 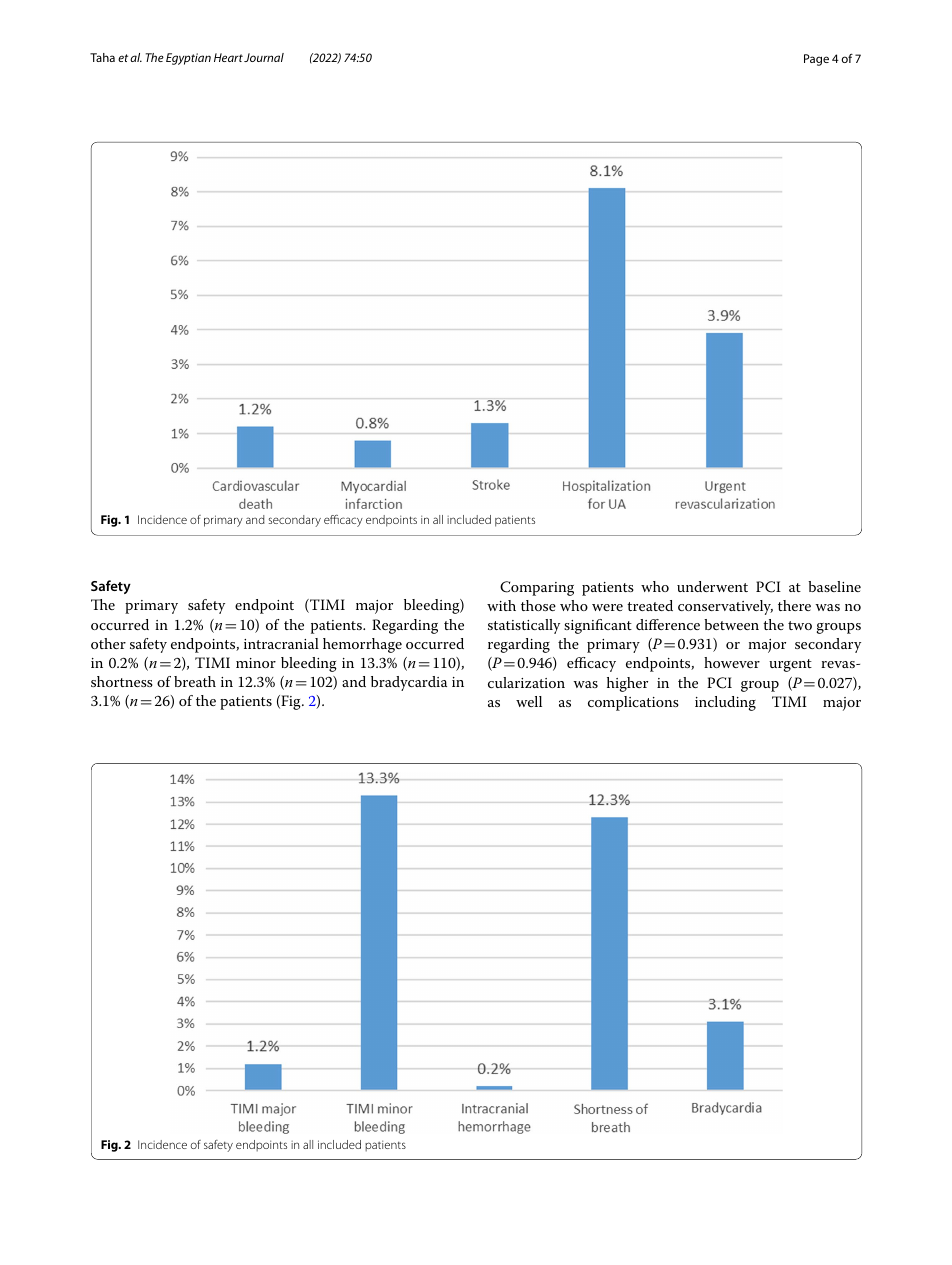 I want to click on Heart, so click(x=228, y=57).
